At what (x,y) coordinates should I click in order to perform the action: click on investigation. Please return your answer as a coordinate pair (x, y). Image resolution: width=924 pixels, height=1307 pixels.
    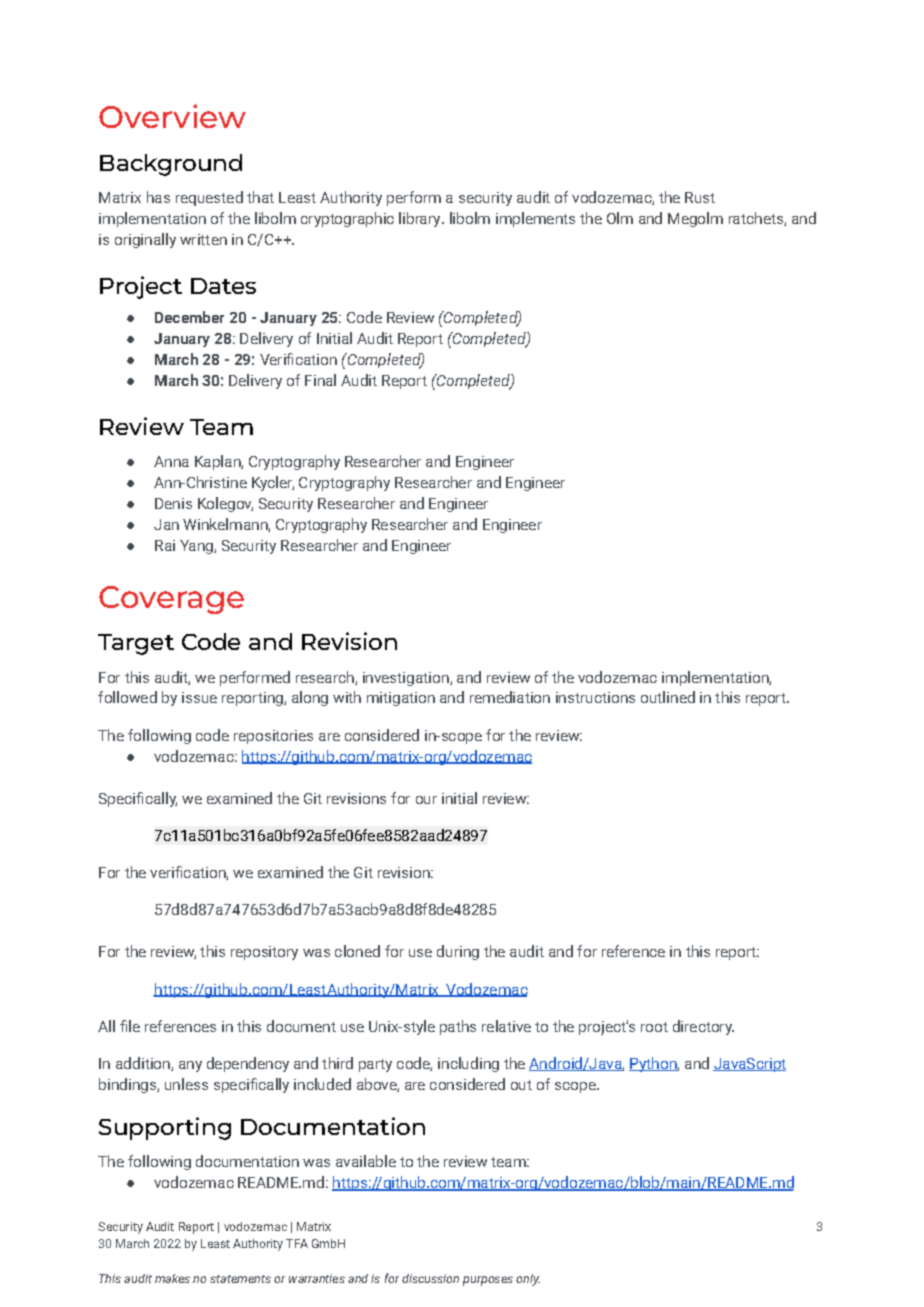
    Looking at the image, I should click on (407, 679).
